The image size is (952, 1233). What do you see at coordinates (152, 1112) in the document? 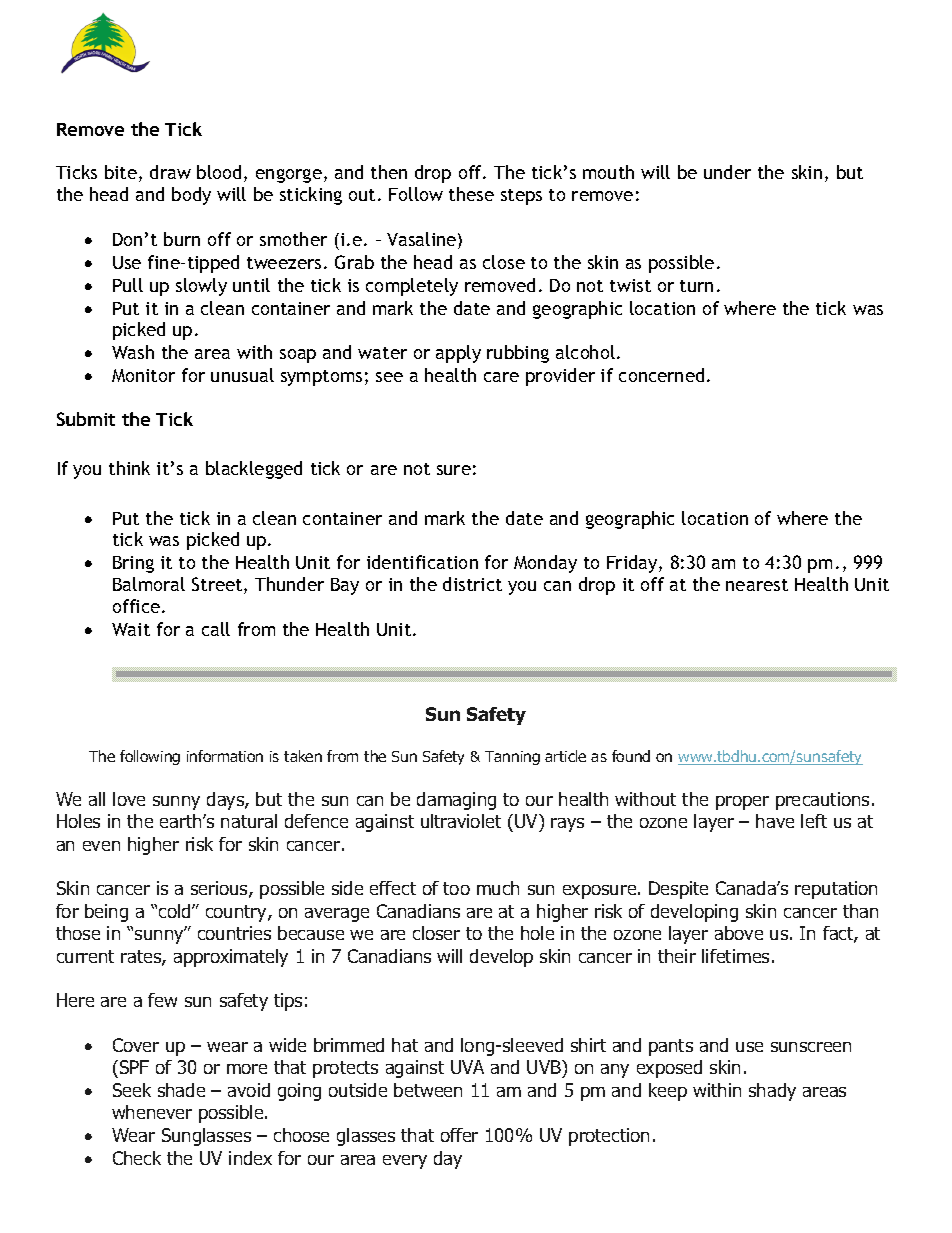
I see `whenever` at bounding box center [152, 1112].
